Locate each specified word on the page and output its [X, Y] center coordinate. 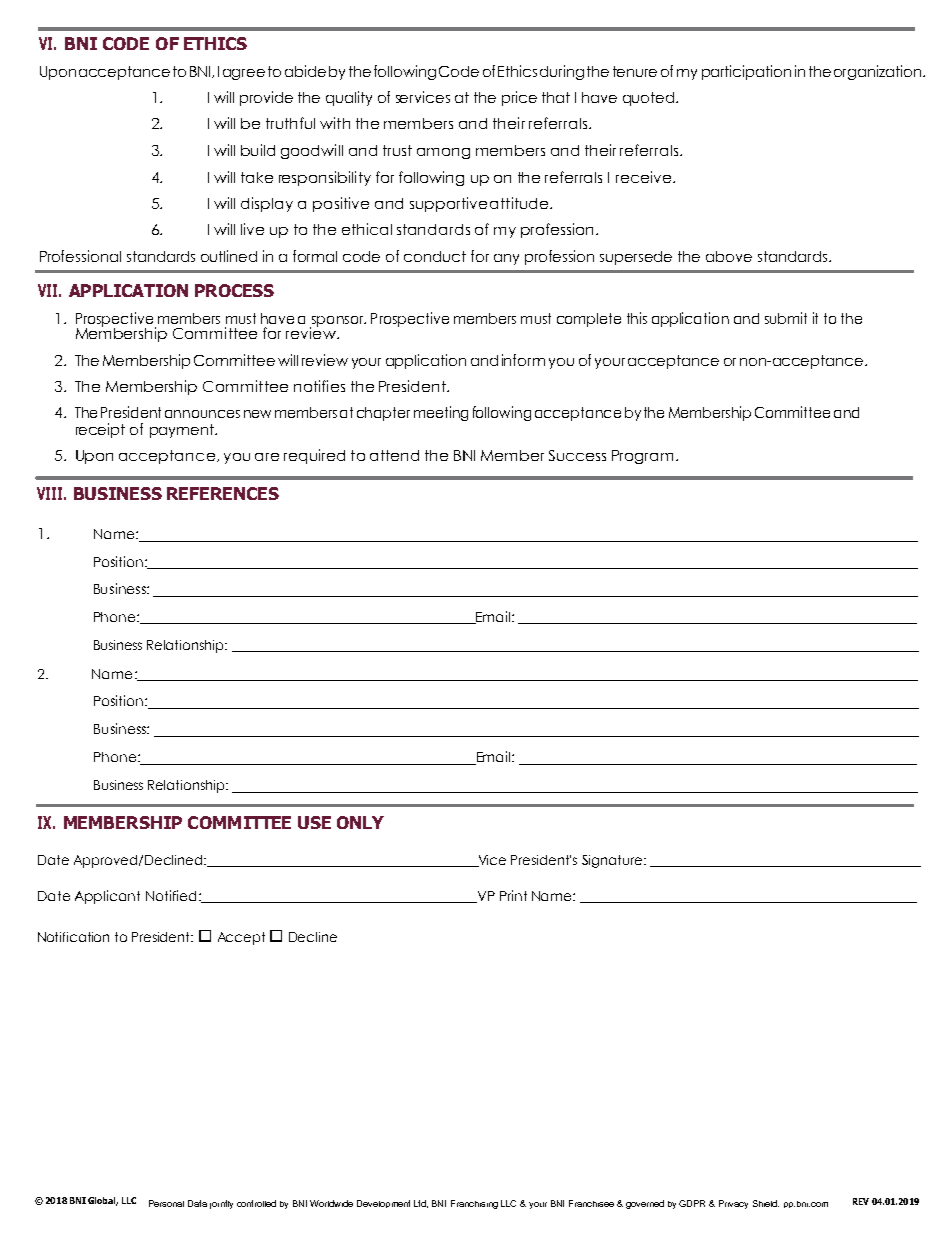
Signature [612, 861]
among [443, 153]
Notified [171, 895]
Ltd [421, 1204]
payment [183, 431]
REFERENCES [223, 493]
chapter [383, 414]
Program [644, 457]
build [258, 150]
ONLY [360, 822]
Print [513, 895]
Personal [166, 1203]
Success [577, 455]
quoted [648, 99]
